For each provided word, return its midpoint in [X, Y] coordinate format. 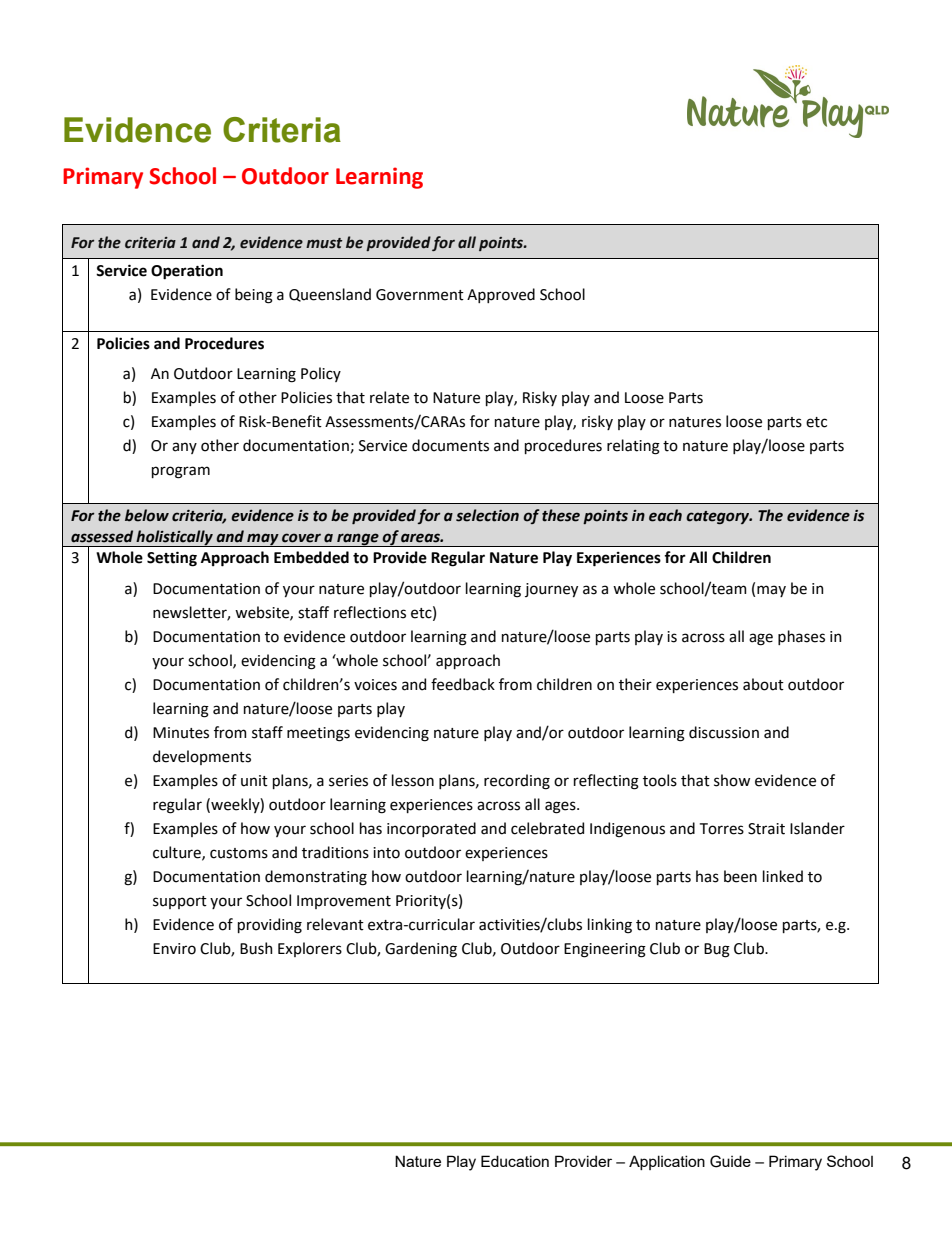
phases [801, 637]
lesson [413, 780]
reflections [370, 612]
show [732, 780]
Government [420, 295]
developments [202, 757]
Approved [501, 295]
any [184, 448]
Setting [172, 559]
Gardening [421, 950]
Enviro [174, 949]
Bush [256, 948]
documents [450, 445]
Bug [717, 950]
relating [633, 447]
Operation [187, 272]
